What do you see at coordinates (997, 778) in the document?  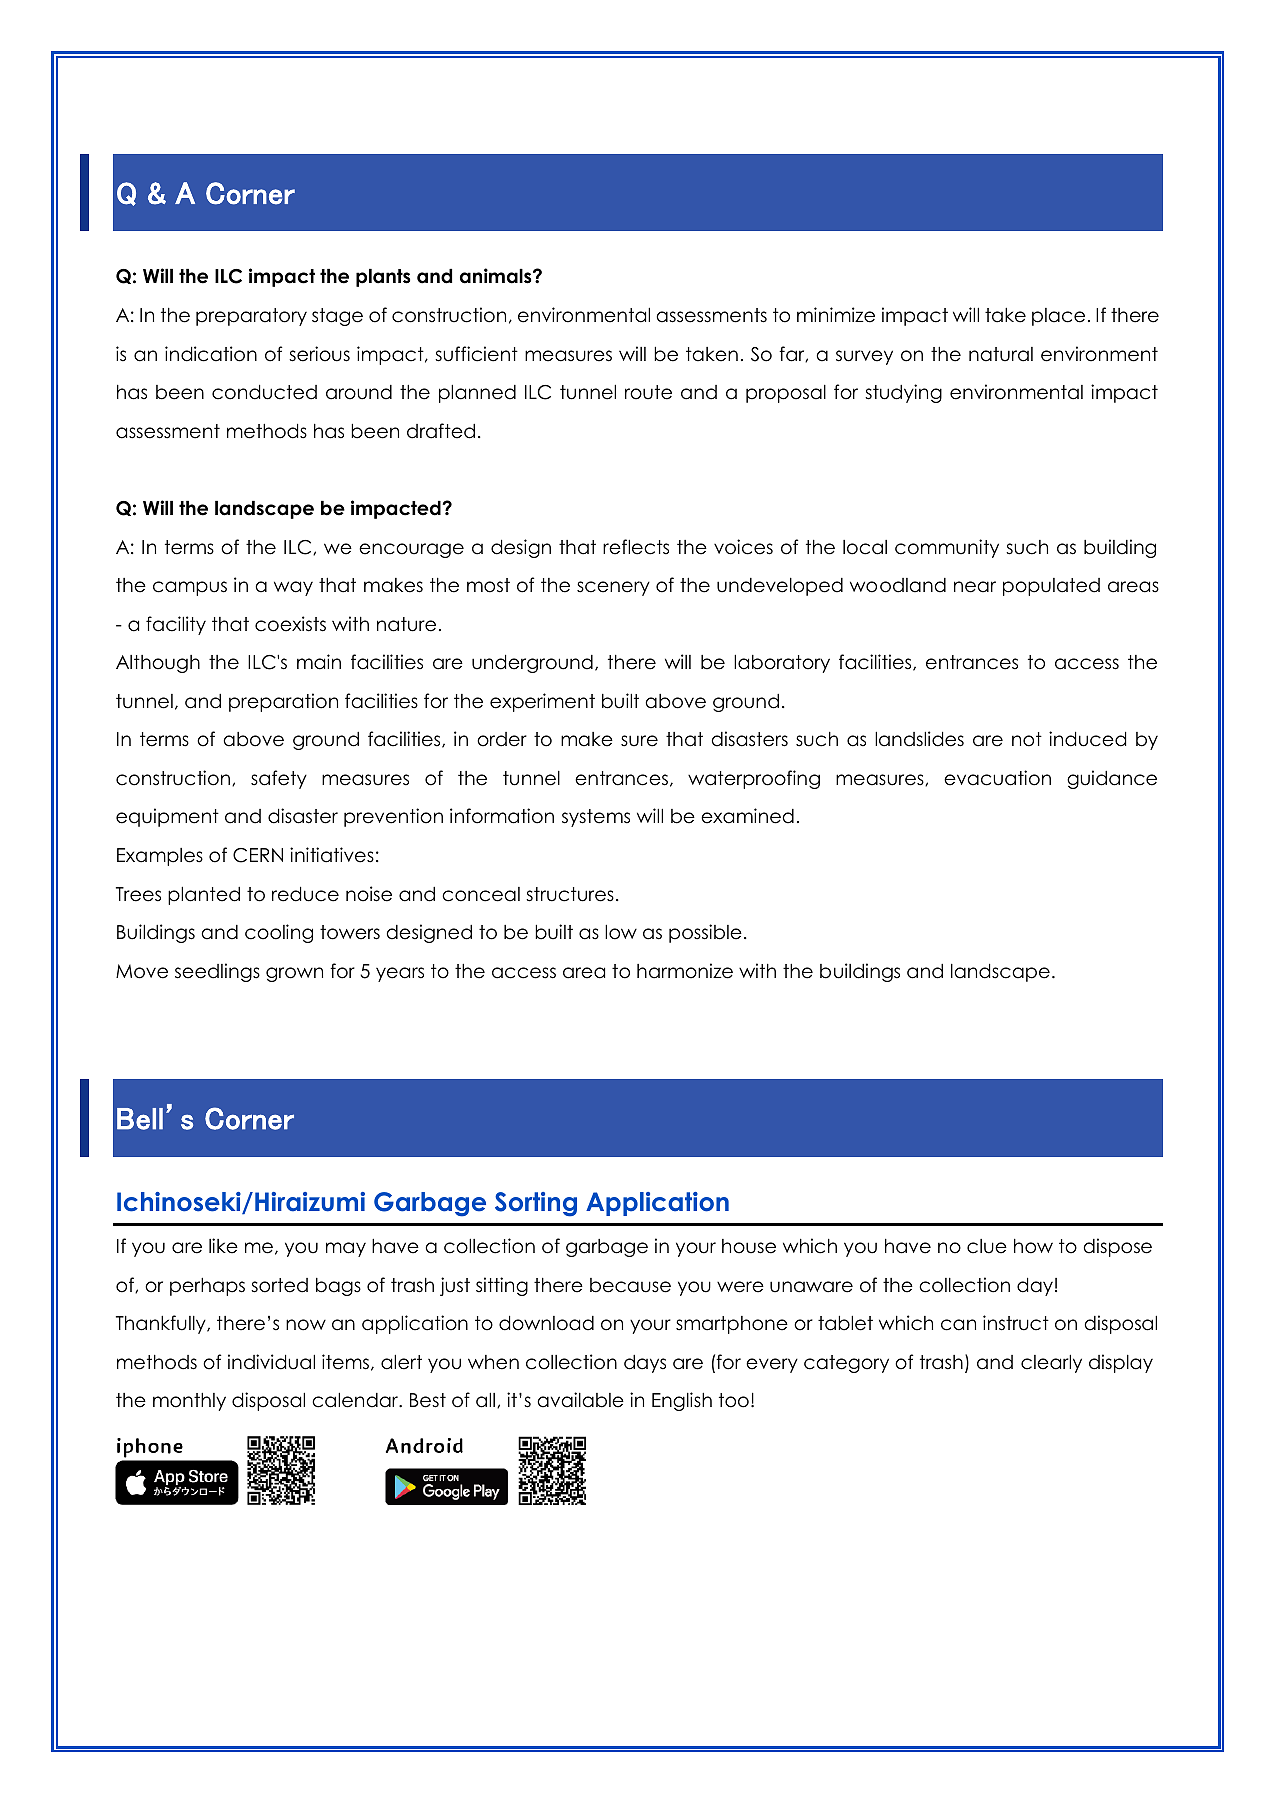 I see `evacuation` at bounding box center [997, 778].
